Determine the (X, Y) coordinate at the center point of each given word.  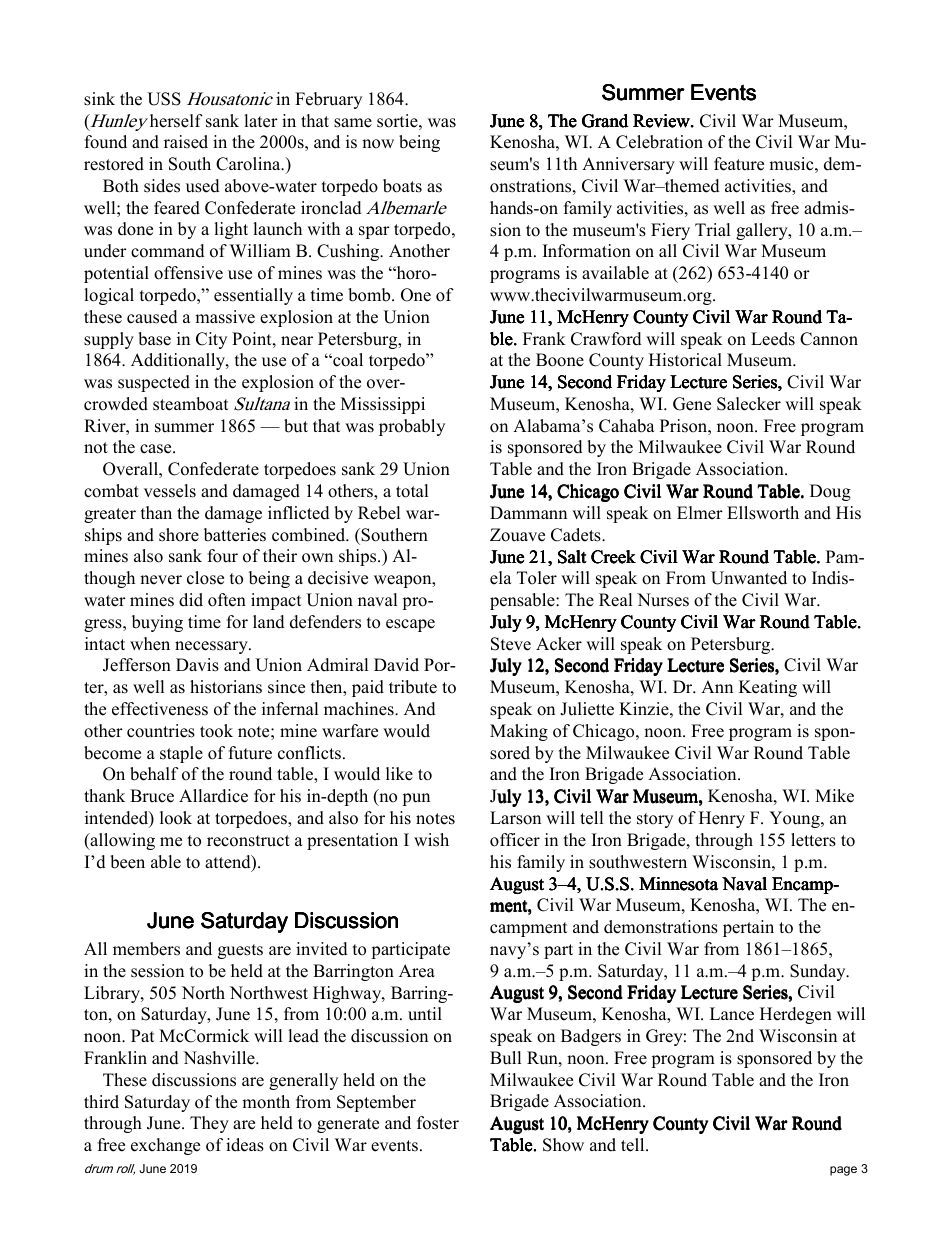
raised (186, 142)
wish (431, 840)
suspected (154, 383)
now (378, 144)
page (843, 1171)
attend (229, 863)
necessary (212, 647)
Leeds (773, 339)
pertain (748, 928)
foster (438, 1123)
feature (739, 164)
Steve (511, 644)
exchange (165, 1146)
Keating (768, 688)
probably (412, 427)
